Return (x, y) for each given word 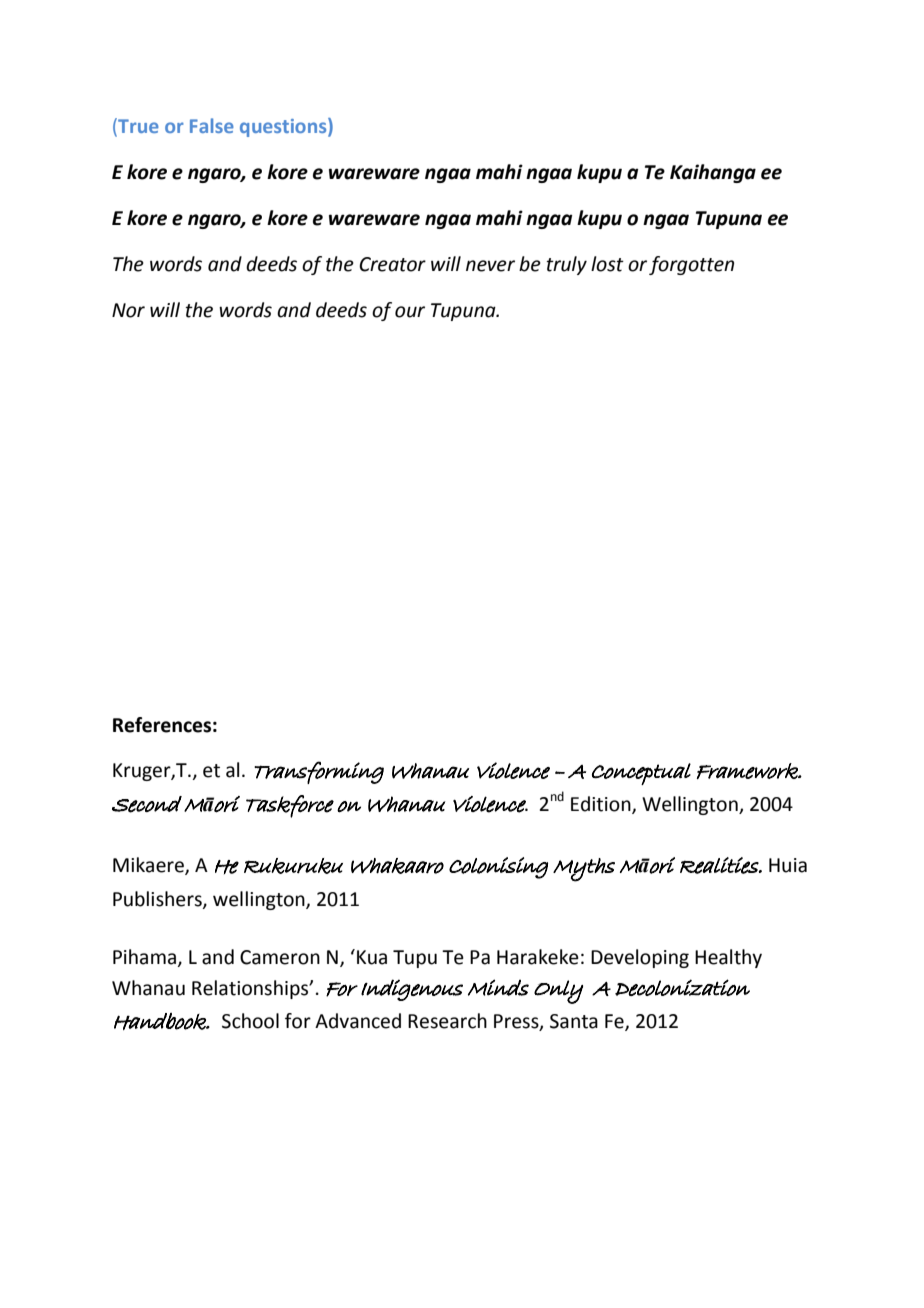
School (250, 1021)
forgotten (691, 265)
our (410, 312)
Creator (392, 264)
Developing (640, 958)
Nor (128, 310)
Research (447, 1021)
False (212, 125)
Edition (602, 804)
